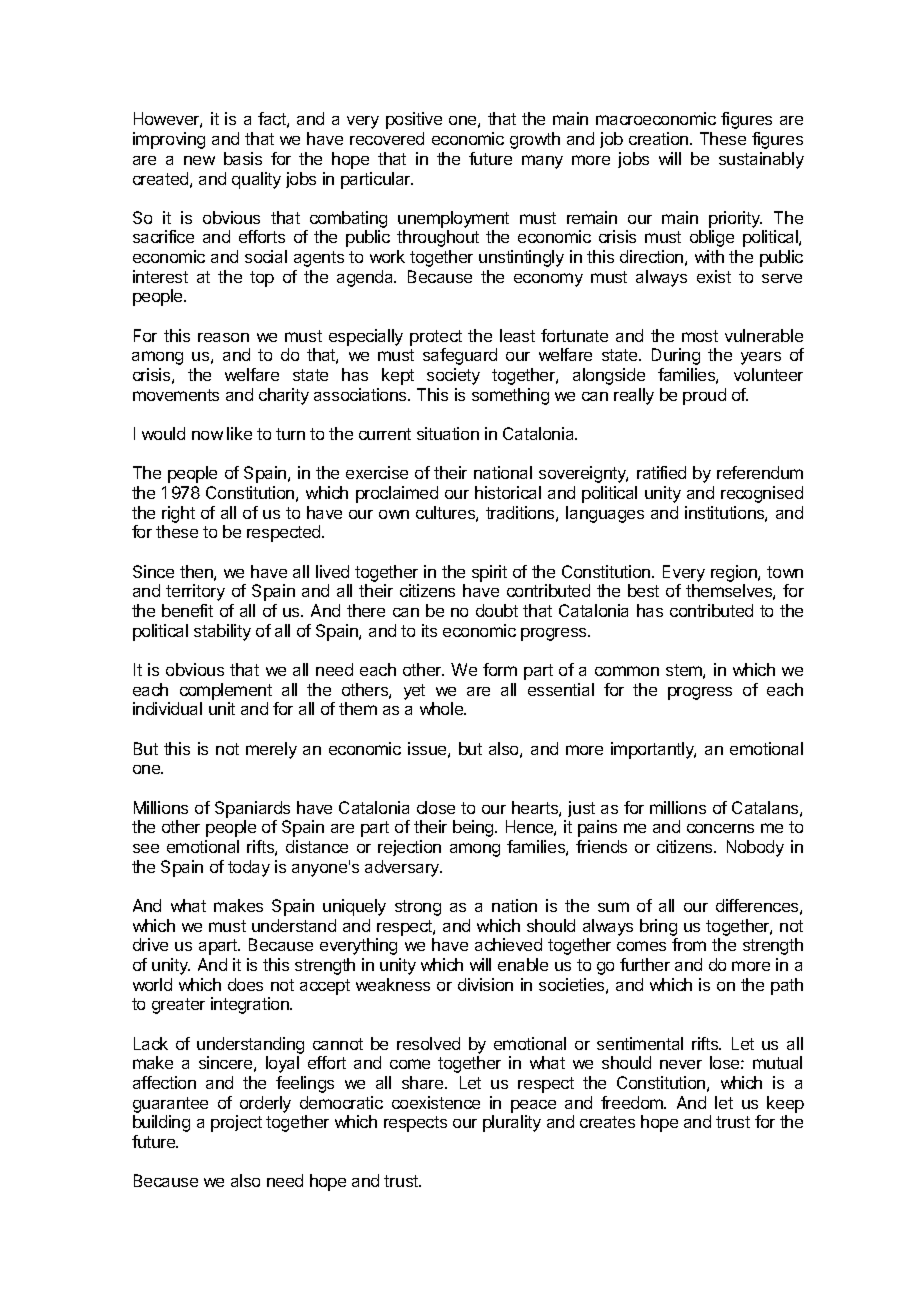 This screenshot has width=924, height=1309. I want to click on region, so click(735, 575).
